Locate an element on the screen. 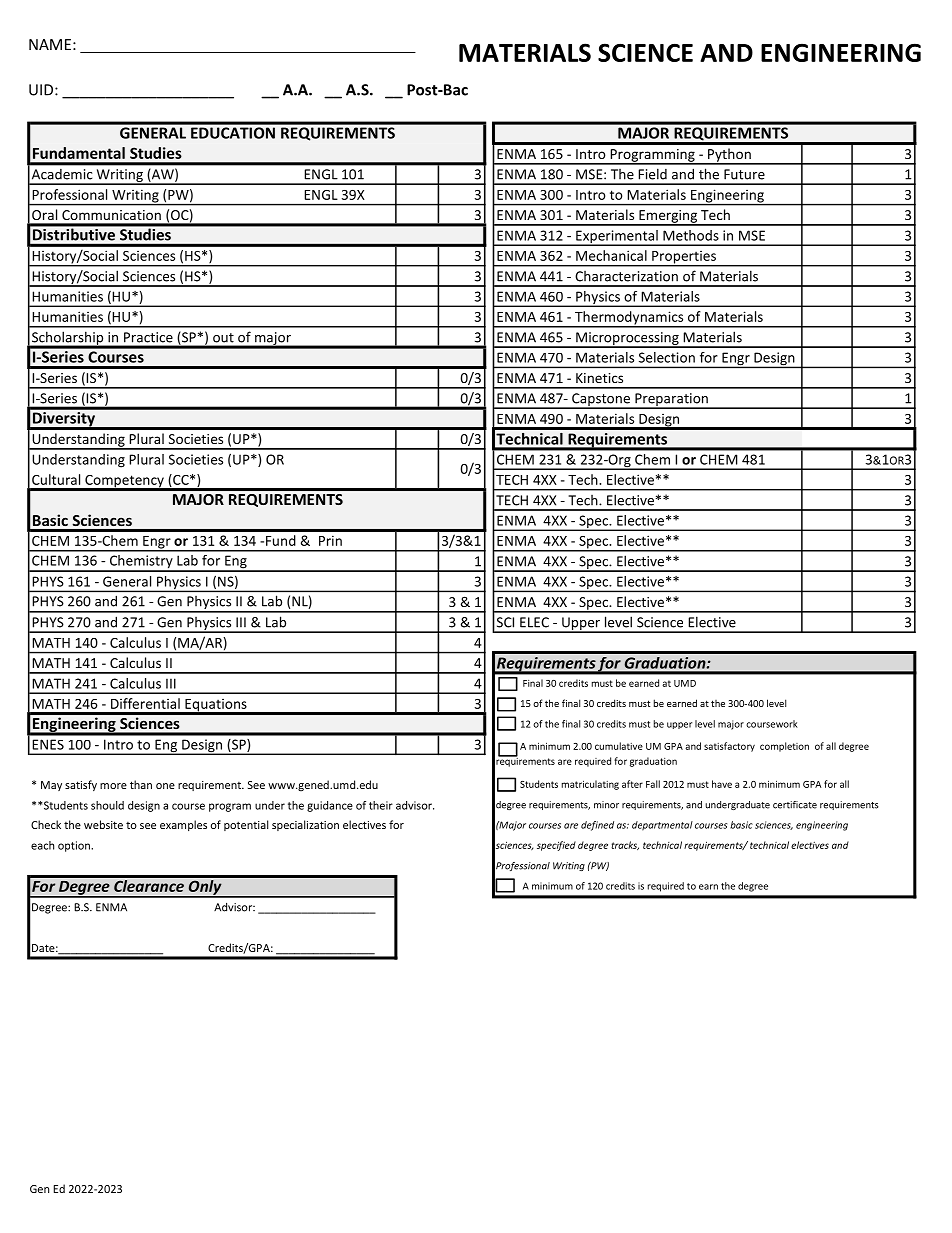 Image resolution: width=952 pixels, height=1233 pixels. satisfactory is located at coordinates (729, 747).
